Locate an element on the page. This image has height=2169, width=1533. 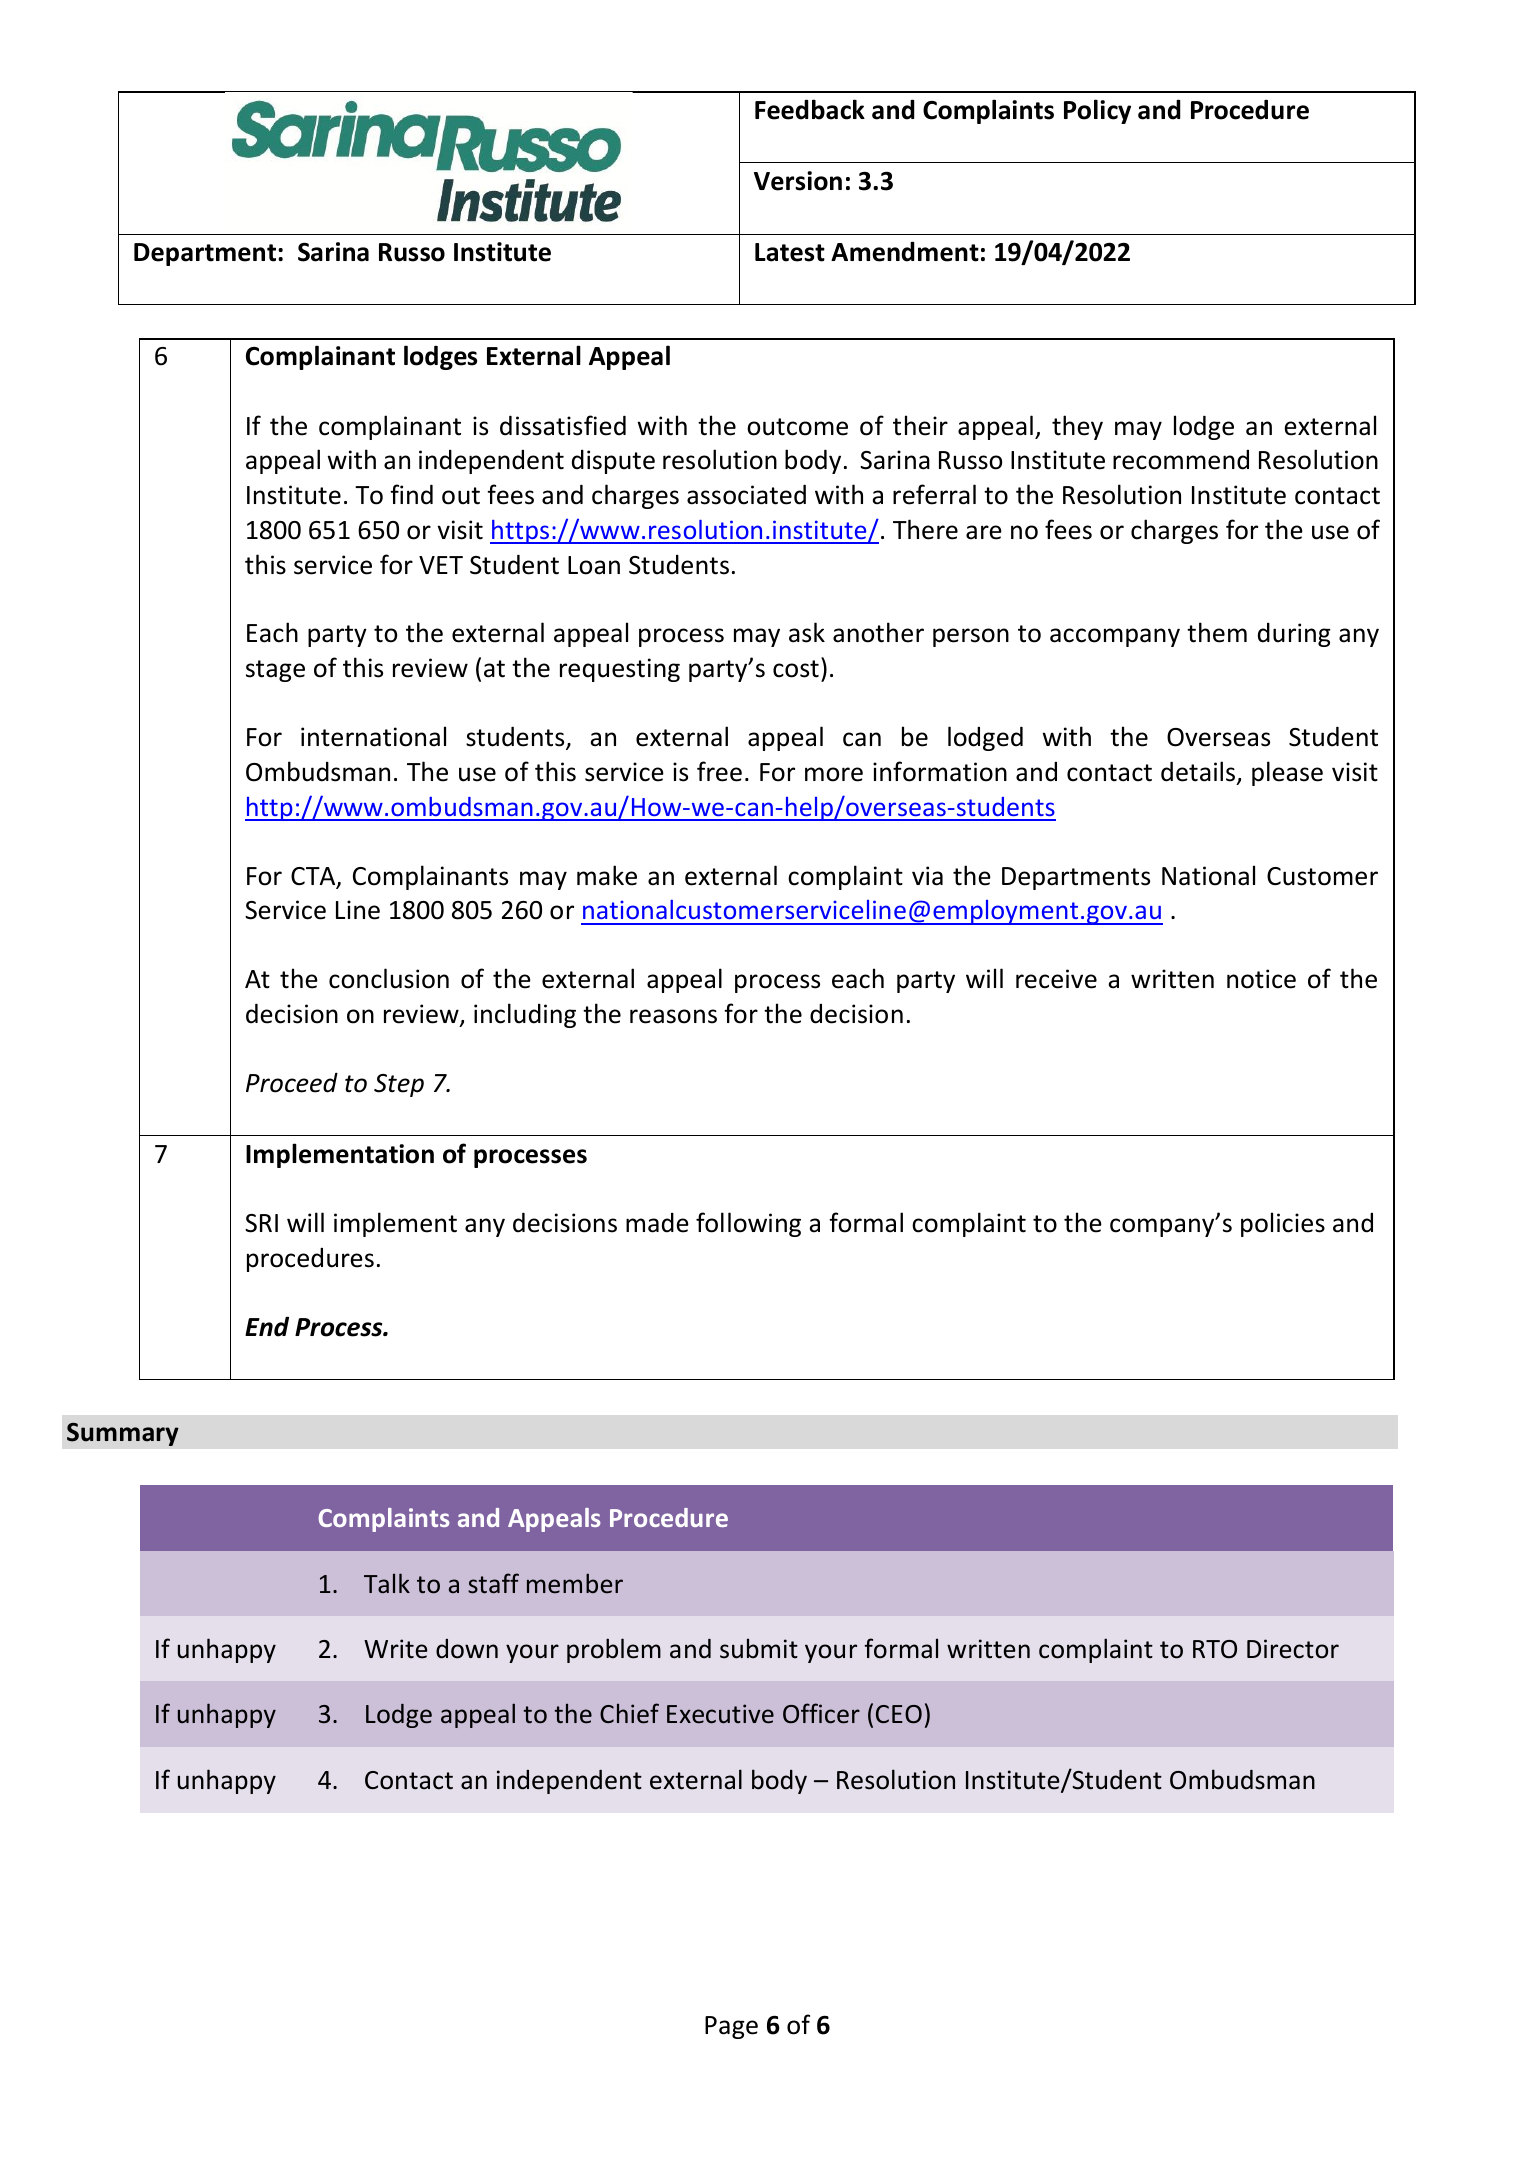
Page is located at coordinates (731, 2027).
